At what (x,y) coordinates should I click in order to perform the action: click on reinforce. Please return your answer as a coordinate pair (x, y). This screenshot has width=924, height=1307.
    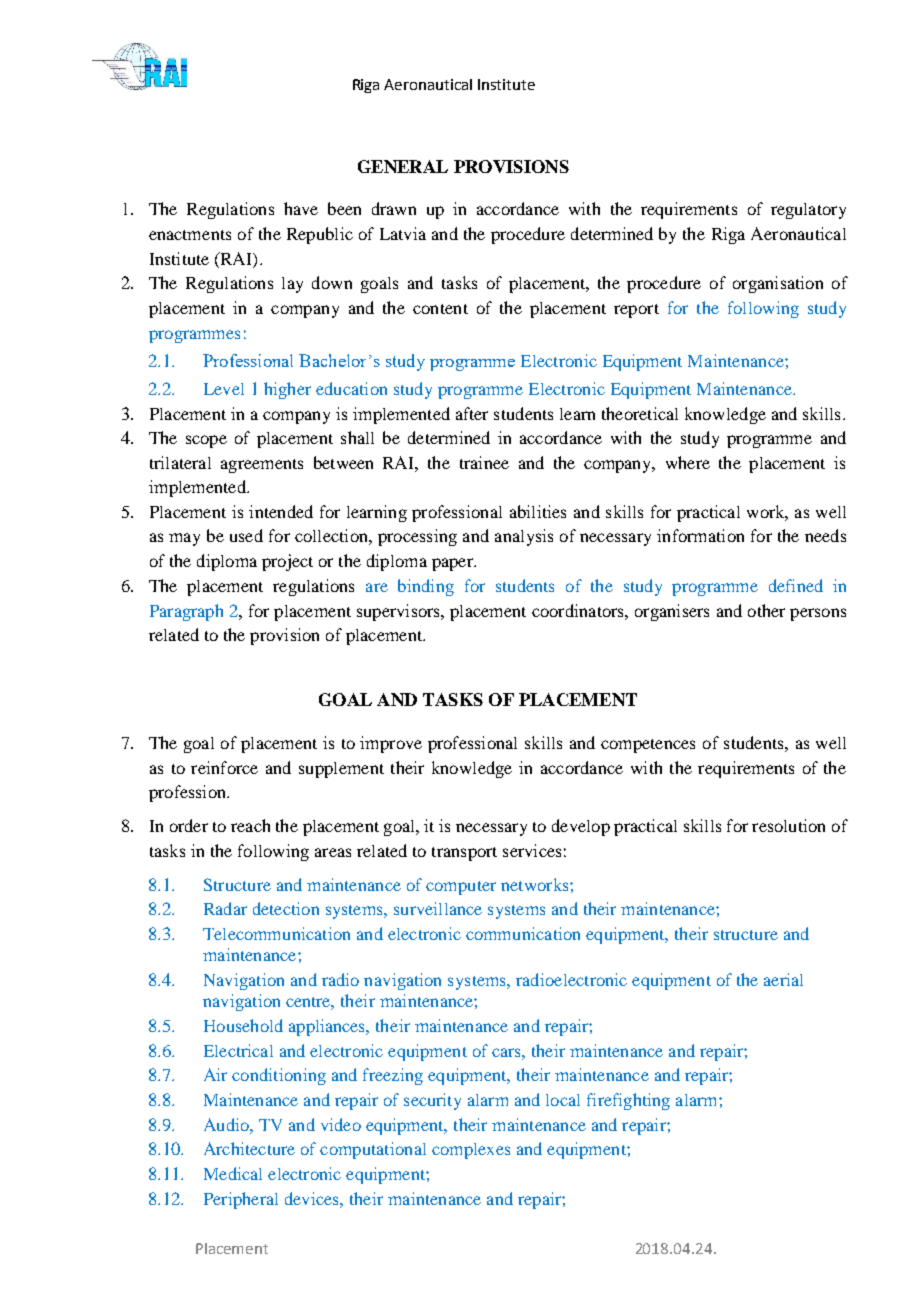
    Looking at the image, I should click on (224, 767).
